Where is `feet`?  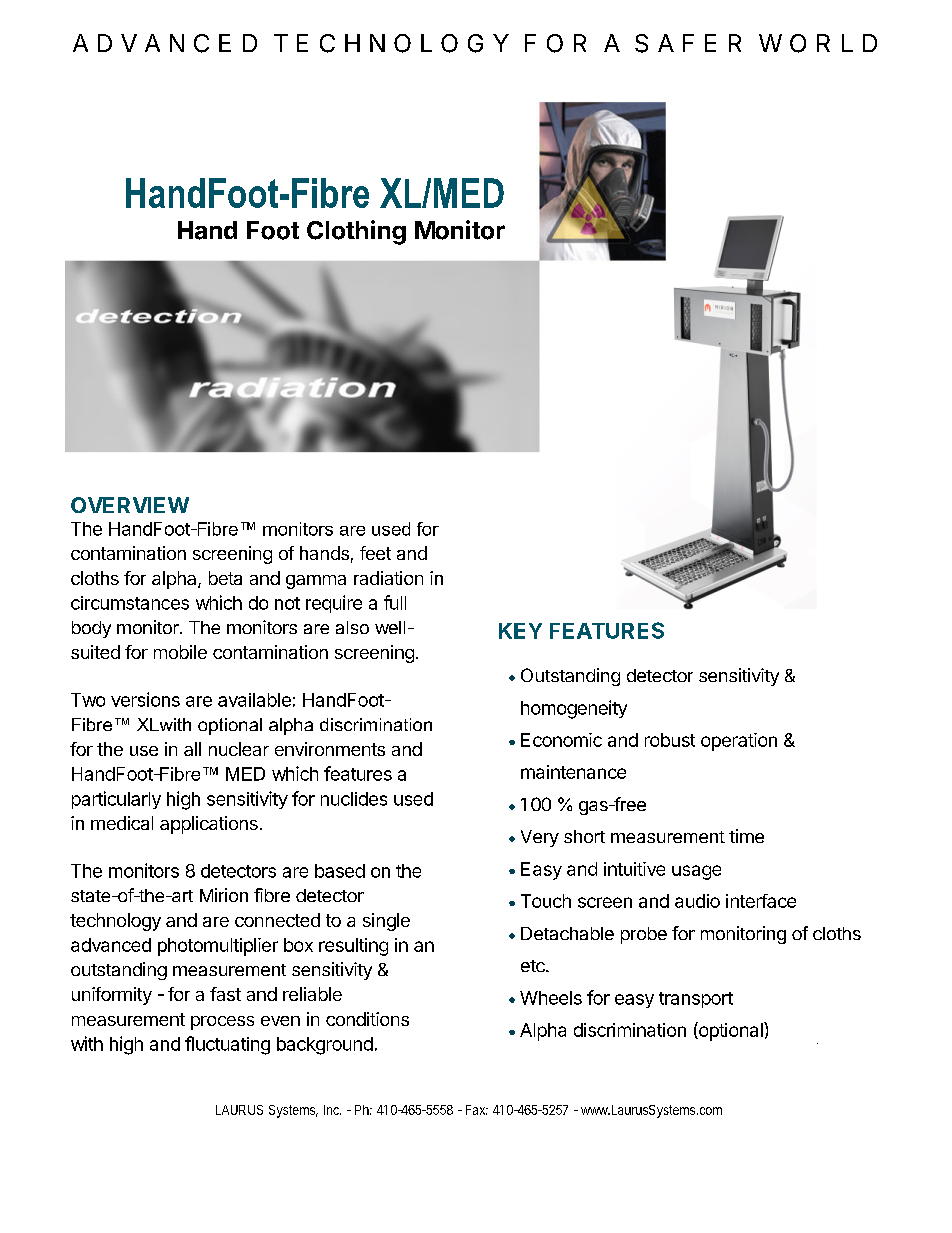
feet is located at coordinates (375, 553).
